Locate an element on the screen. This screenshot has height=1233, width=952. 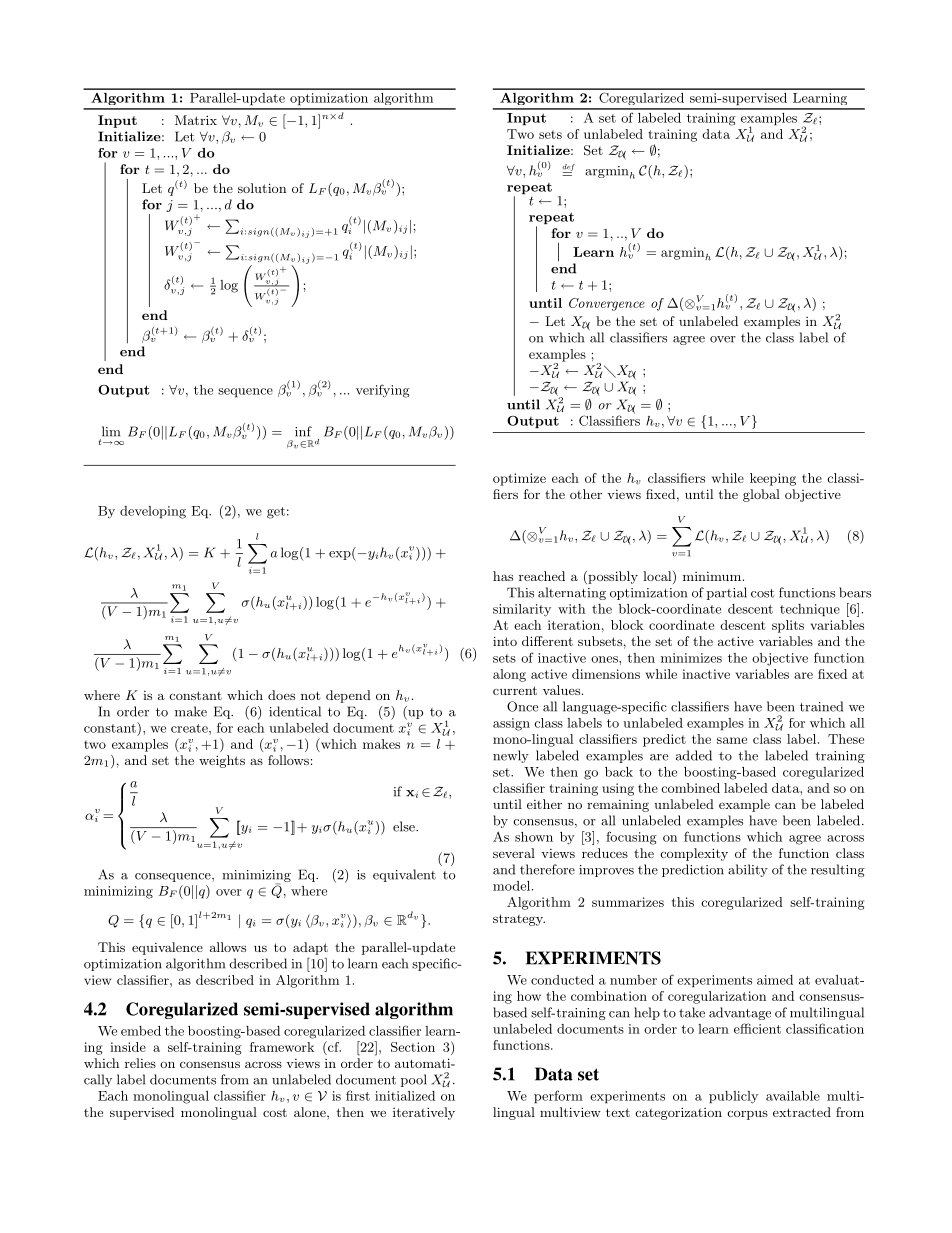
def is located at coordinates (568, 168).
